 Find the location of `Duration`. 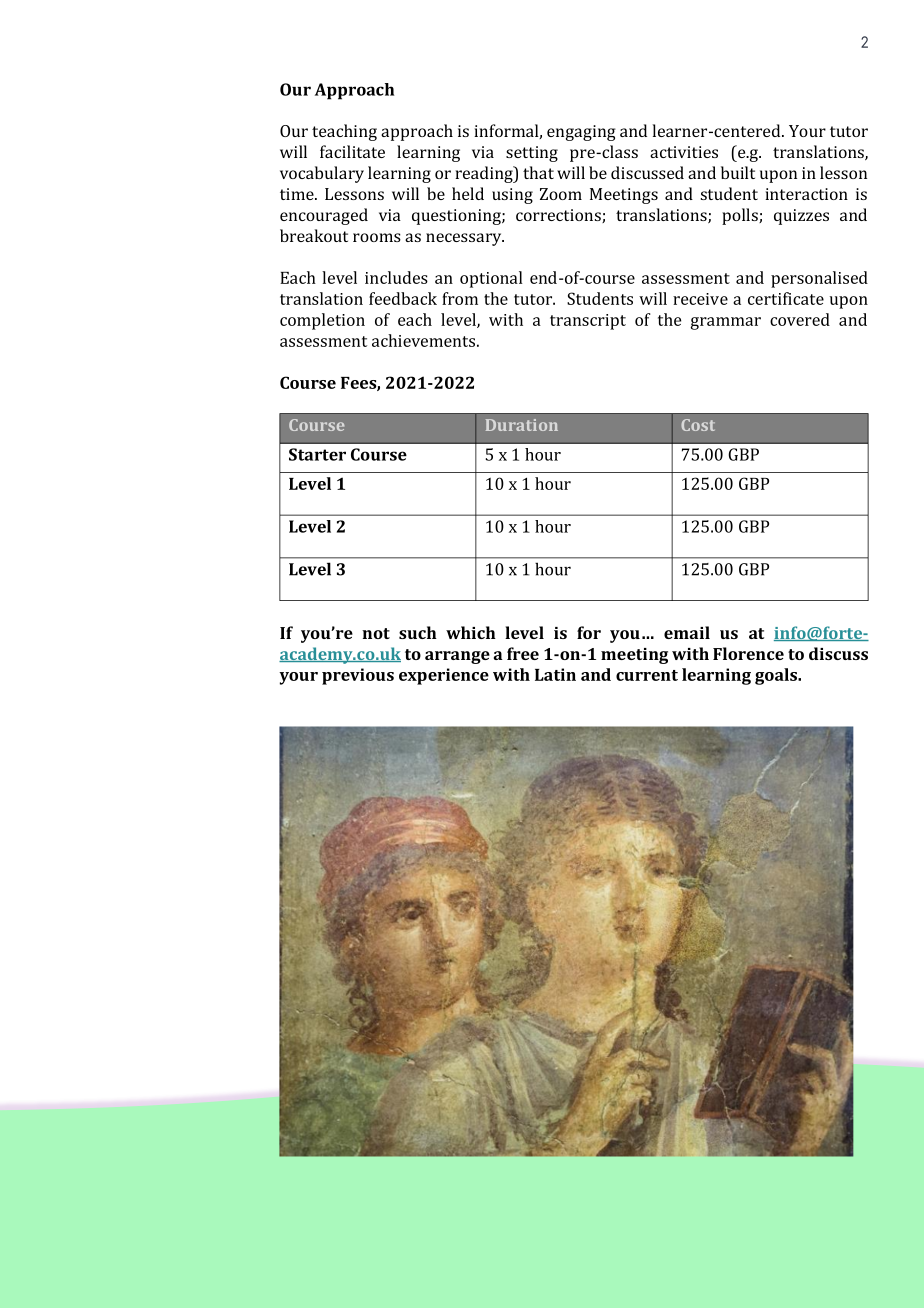

Duration is located at coordinates (522, 425).
